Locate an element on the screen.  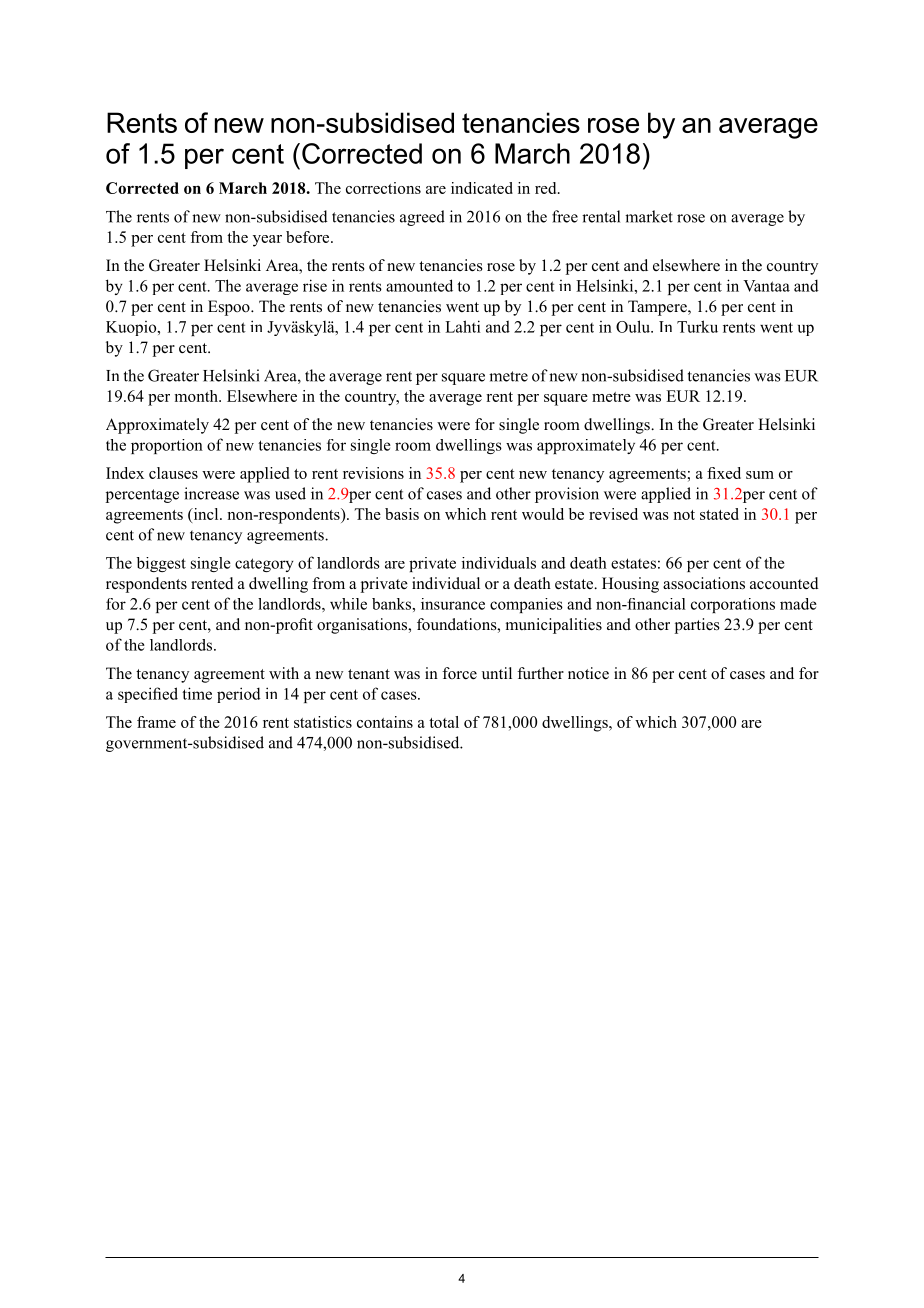
proportion is located at coordinates (167, 446).
